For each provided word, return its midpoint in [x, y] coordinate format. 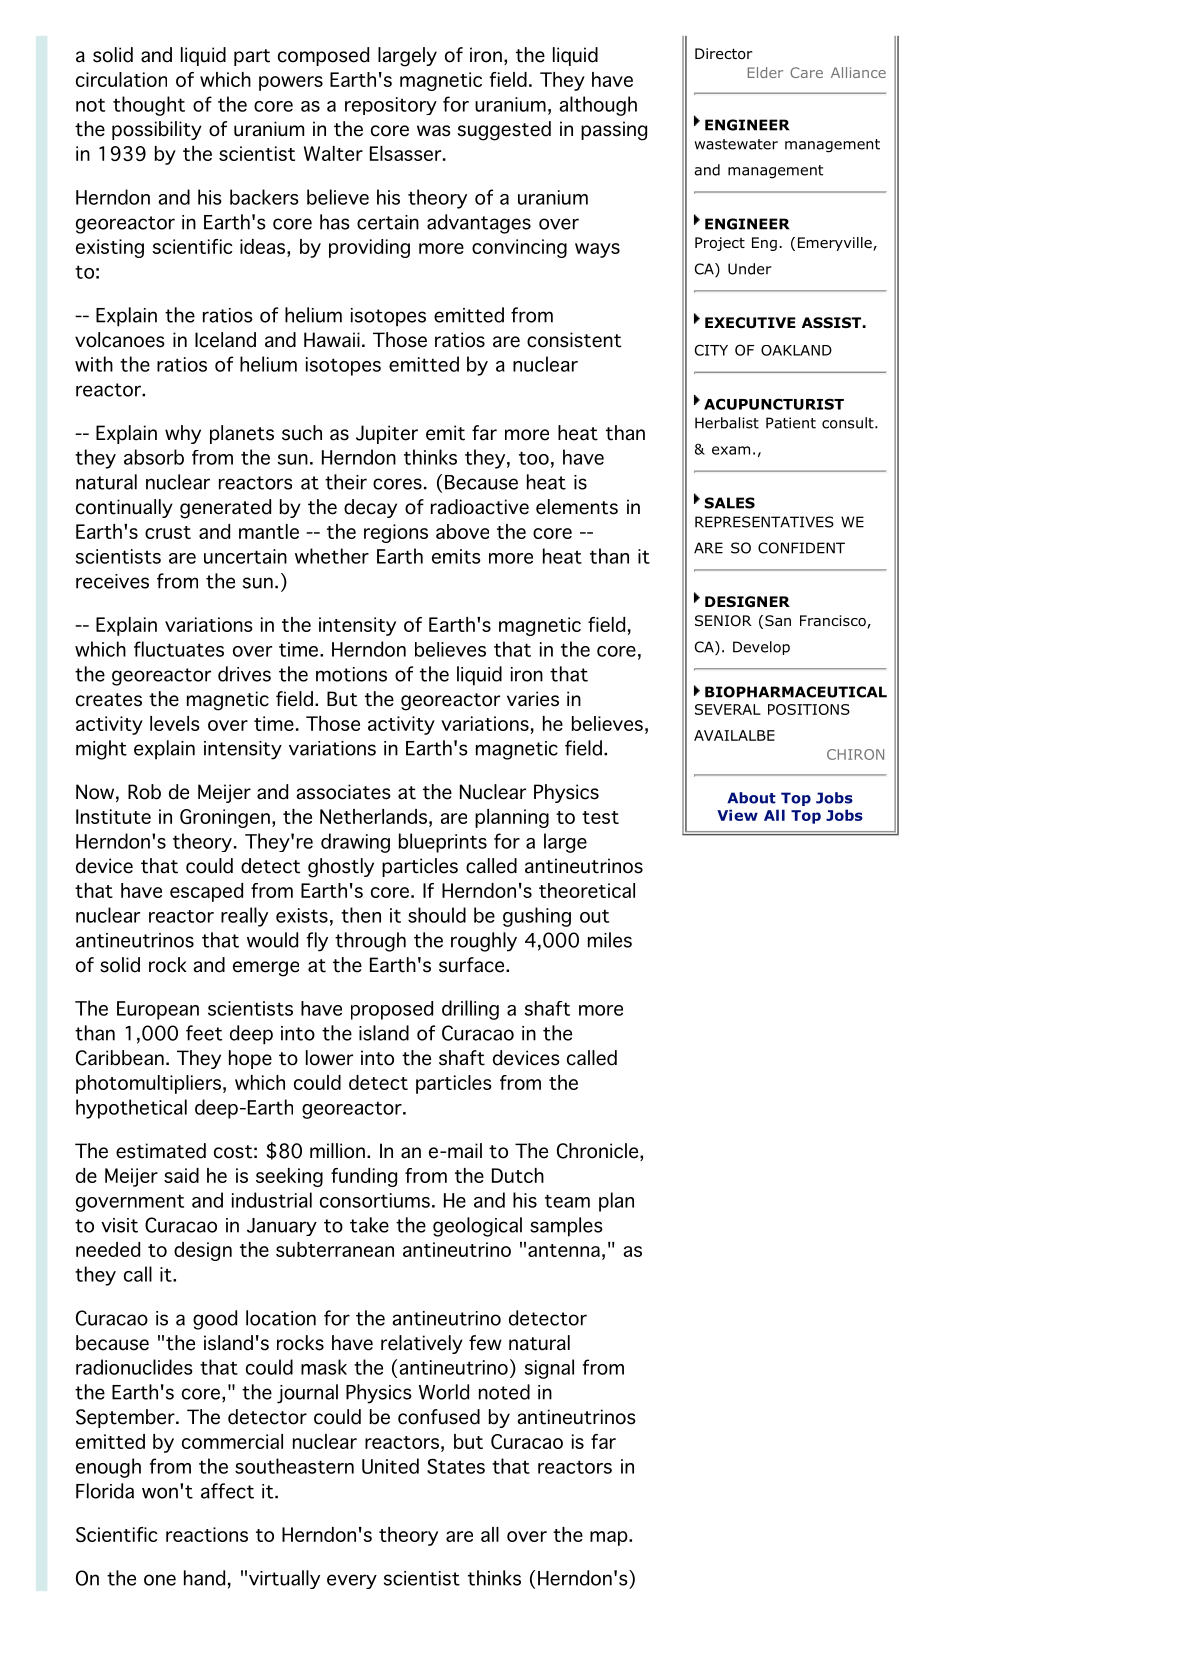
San [778, 620]
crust [168, 532]
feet [204, 1033]
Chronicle [597, 1151]
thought [149, 106]
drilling [470, 1010]
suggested [504, 131]
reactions [207, 1534]
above [462, 531]
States [456, 1466]
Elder [765, 72]
